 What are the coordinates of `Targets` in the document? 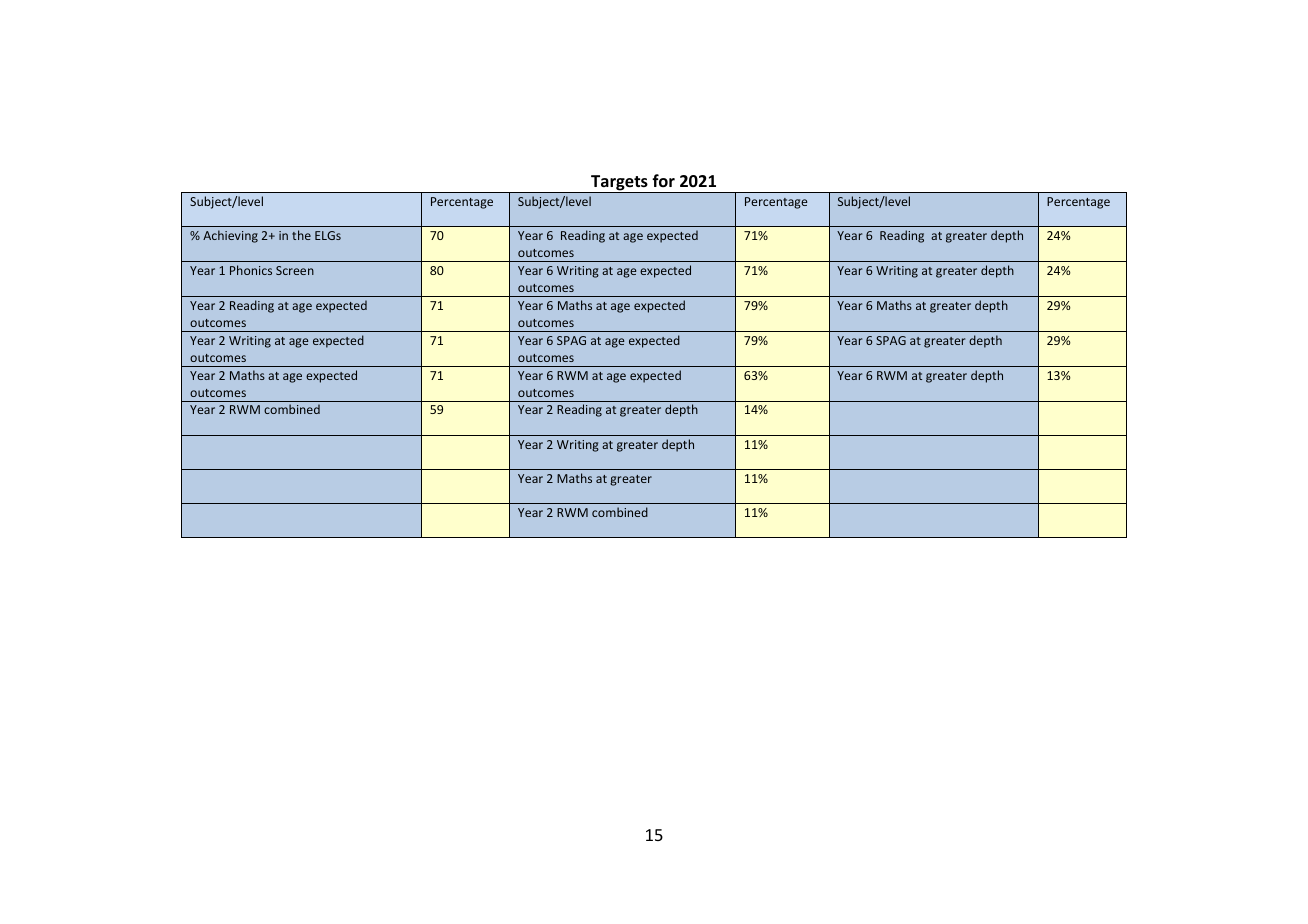 It's located at (619, 184).
